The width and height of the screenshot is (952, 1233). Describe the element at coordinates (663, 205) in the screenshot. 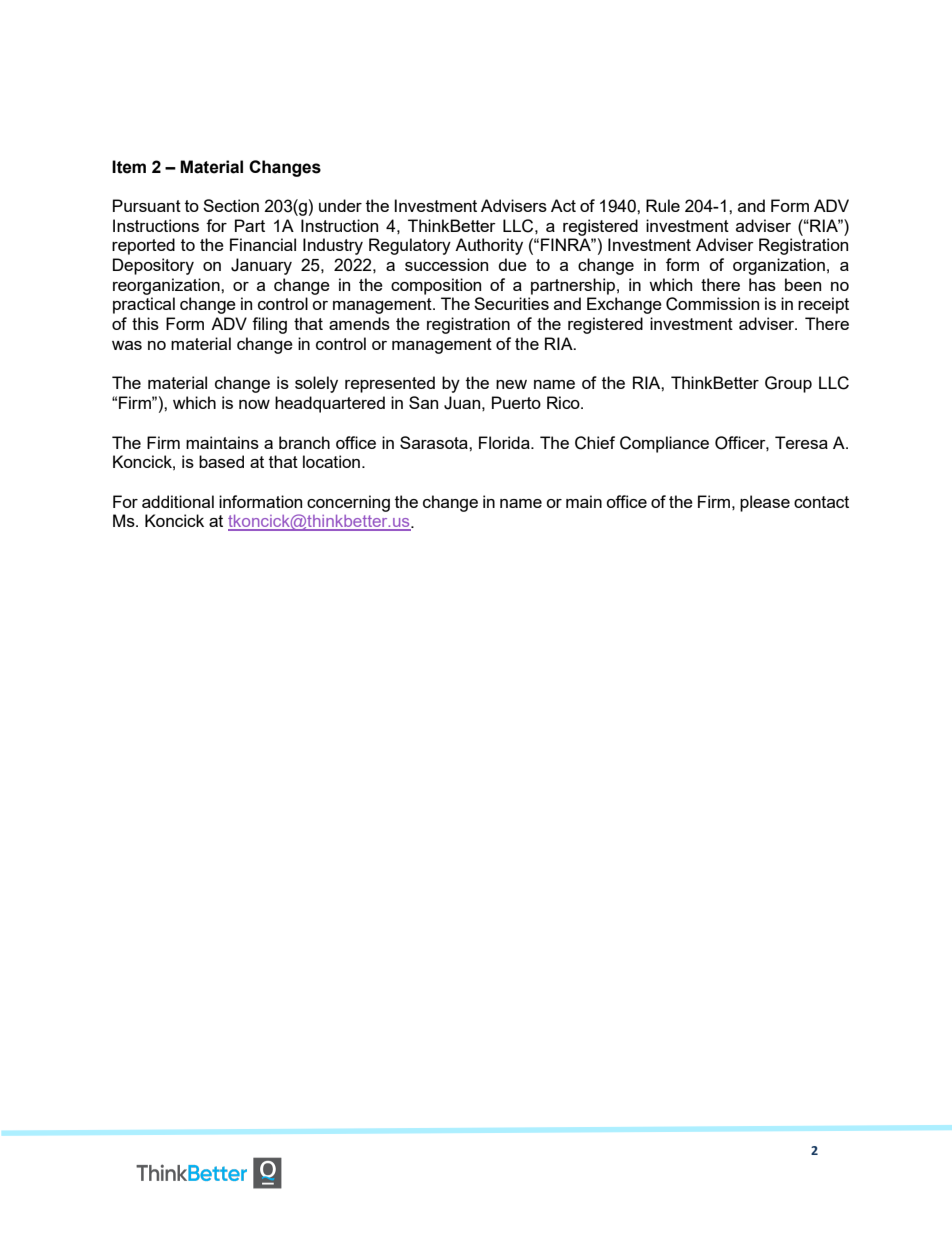

I see `Rule` at that location.
